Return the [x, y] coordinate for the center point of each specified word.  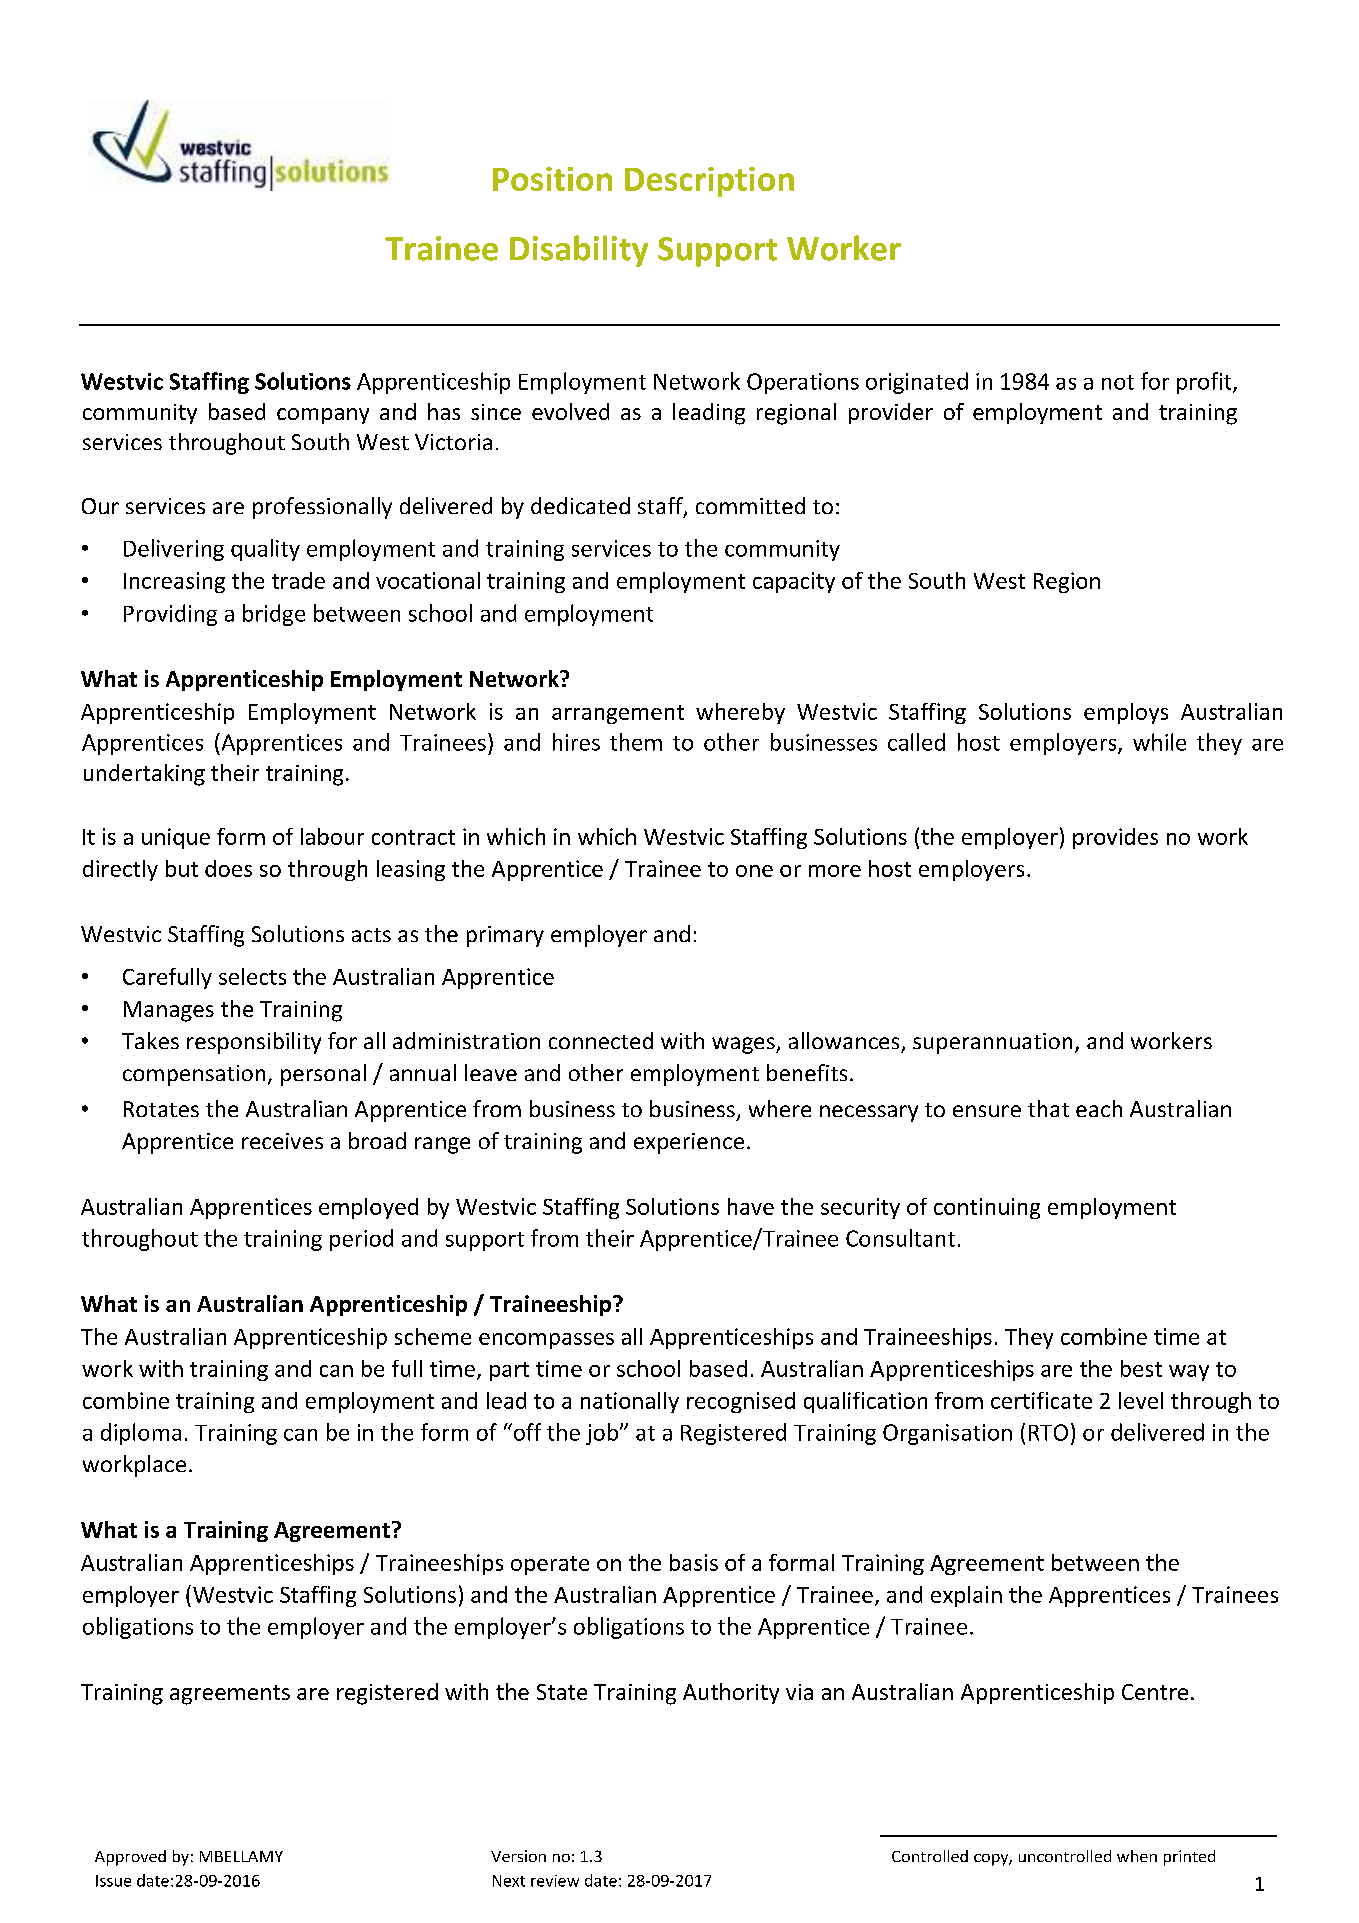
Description [709, 182]
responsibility [254, 1043]
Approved [130, 1858]
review [555, 1881]
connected [601, 1040]
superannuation [992, 1043]
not [1118, 382]
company [323, 416]
